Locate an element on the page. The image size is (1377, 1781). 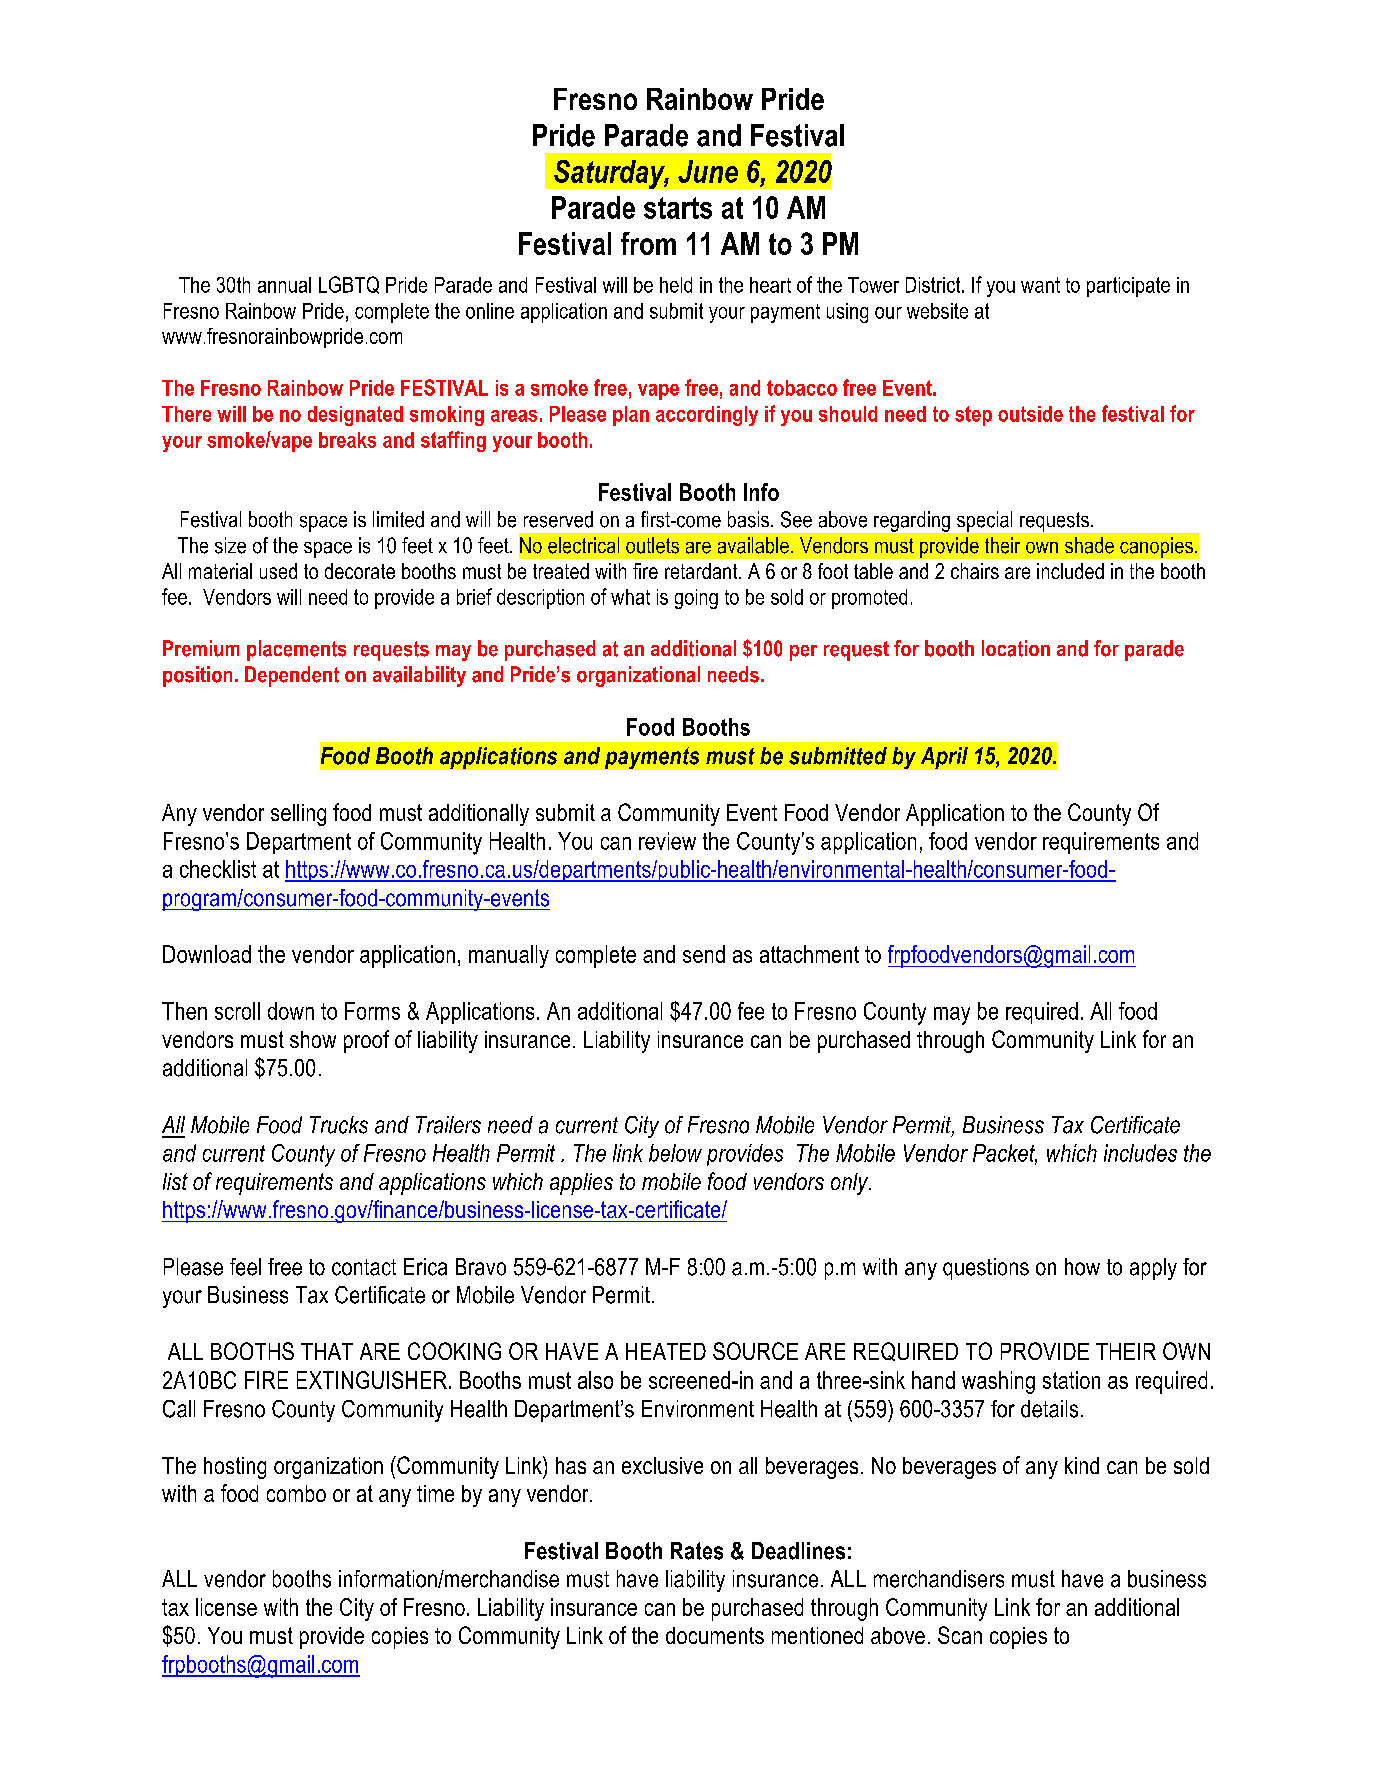
want is located at coordinates (1040, 285).
